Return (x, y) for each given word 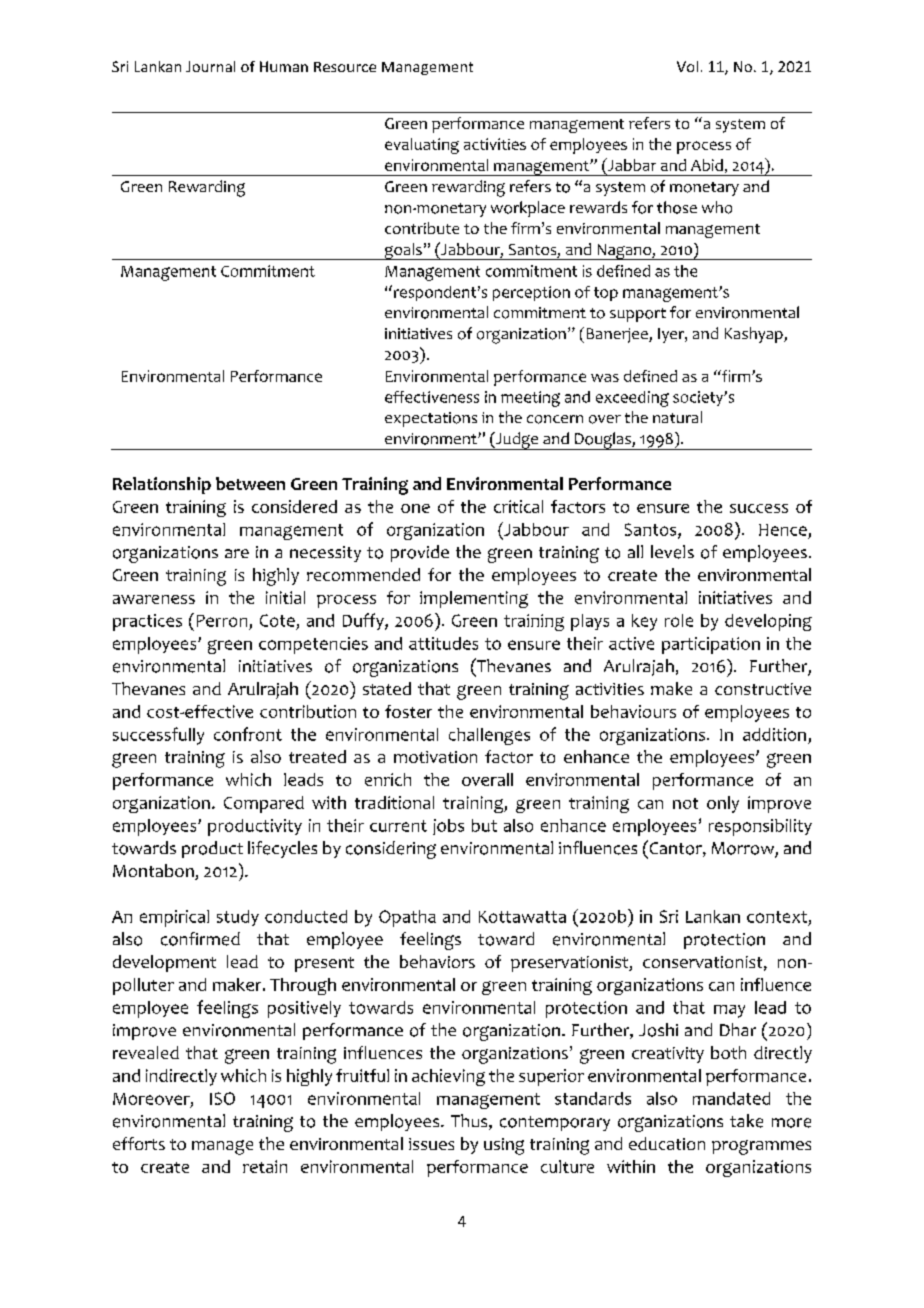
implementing (474, 599)
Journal (210, 66)
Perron (222, 621)
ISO (222, 1098)
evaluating (422, 146)
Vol (687, 66)
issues (431, 1144)
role (679, 620)
